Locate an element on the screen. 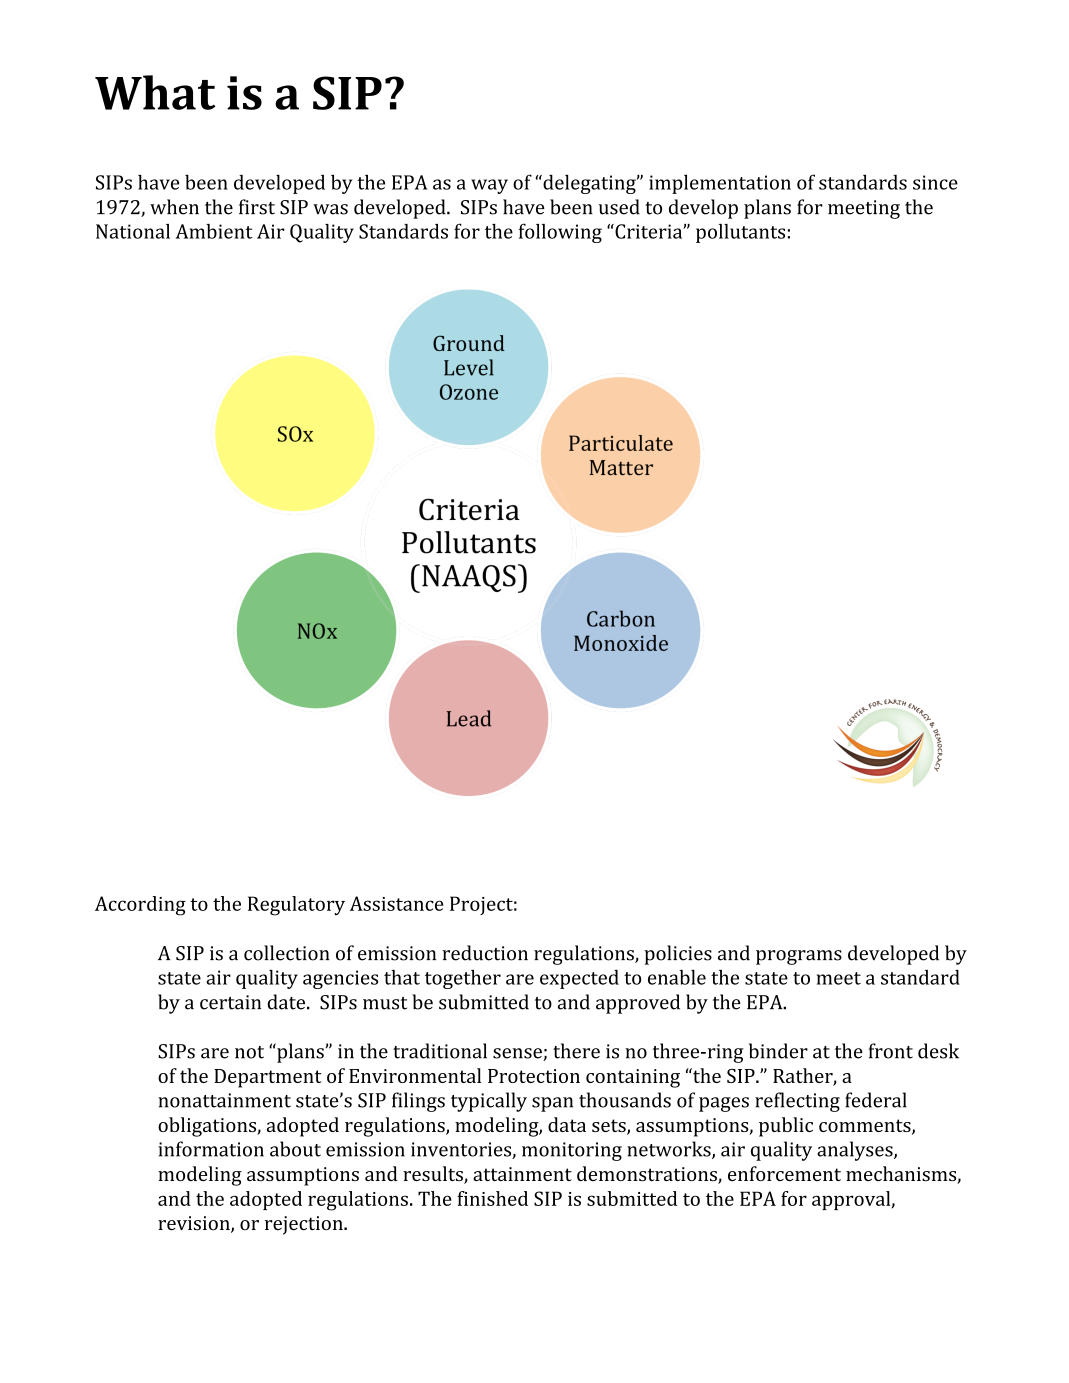  What is located at coordinates (155, 92).
